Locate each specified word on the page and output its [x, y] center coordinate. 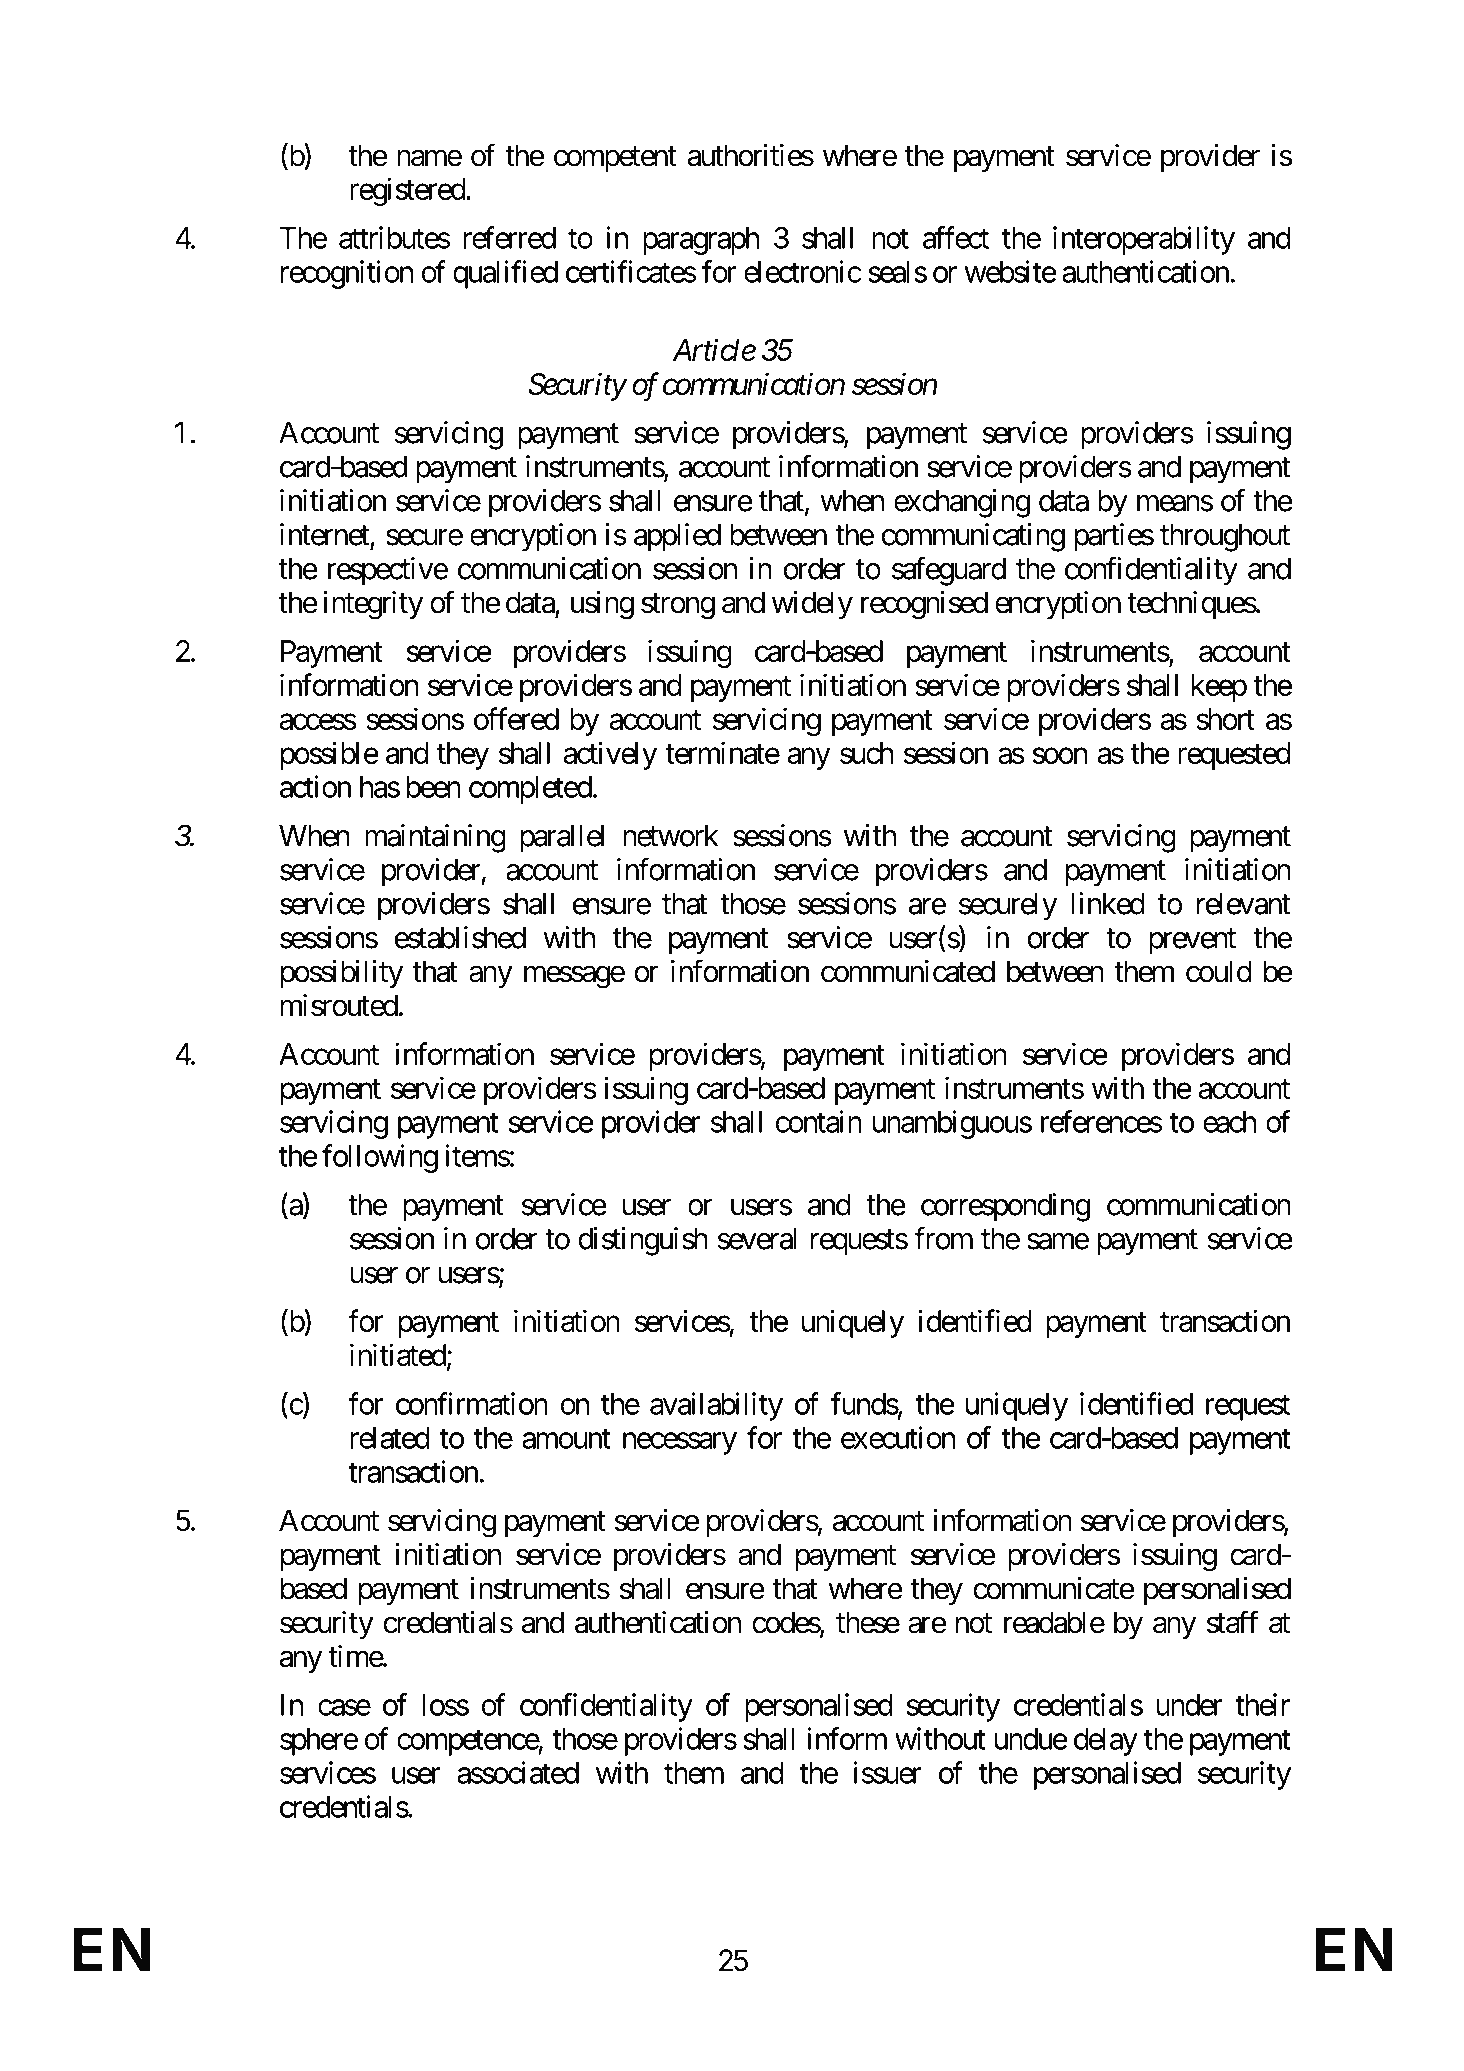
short [1225, 719]
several [757, 1238]
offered [516, 718]
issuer [888, 1772]
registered [407, 191]
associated [518, 1772]
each [1229, 1122]
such [866, 753]
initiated [398, 1354]
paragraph [701, 241]
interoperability [1144, 240]
